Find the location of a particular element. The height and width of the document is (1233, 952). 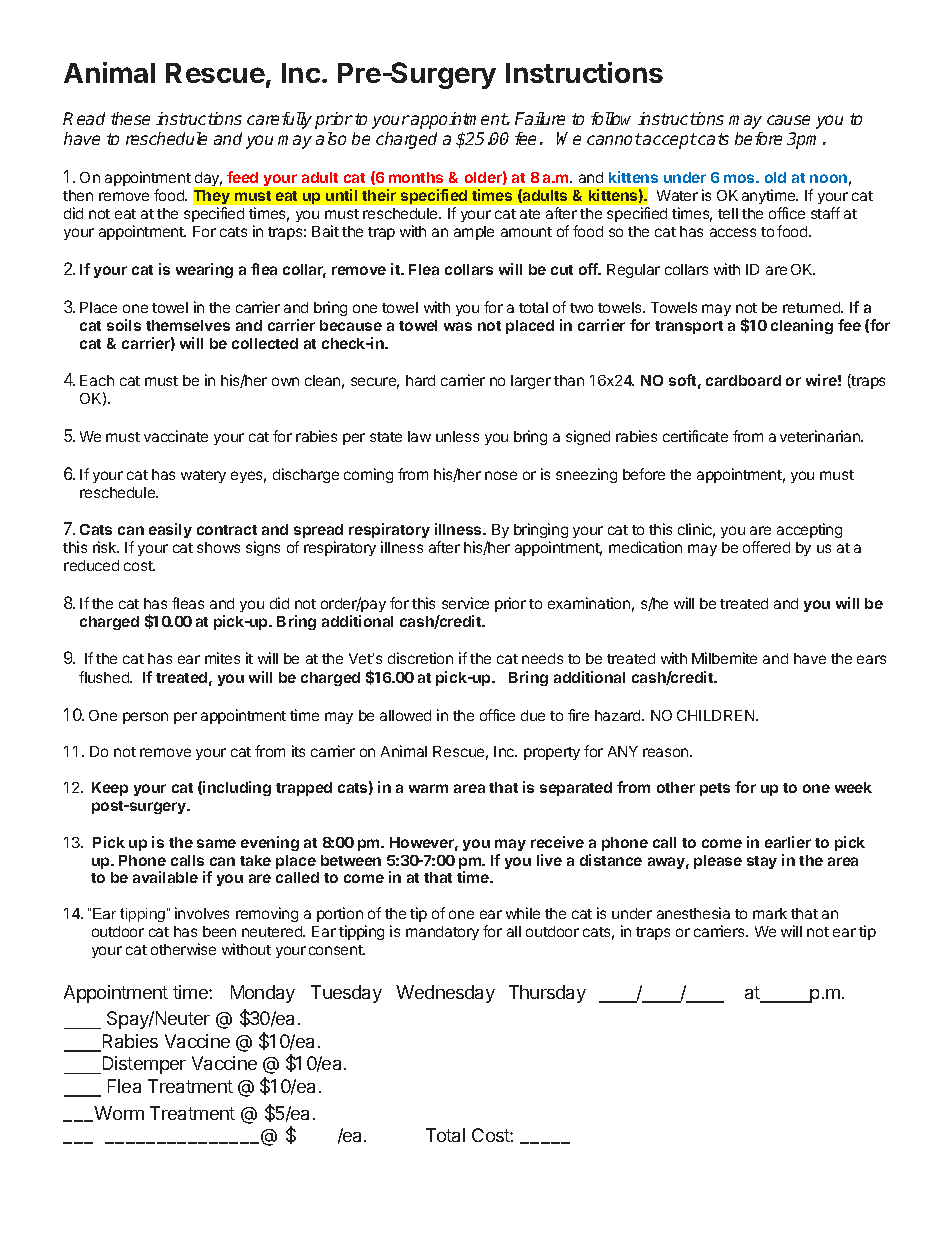

veterinarian is located at coordinates (821, 436).
